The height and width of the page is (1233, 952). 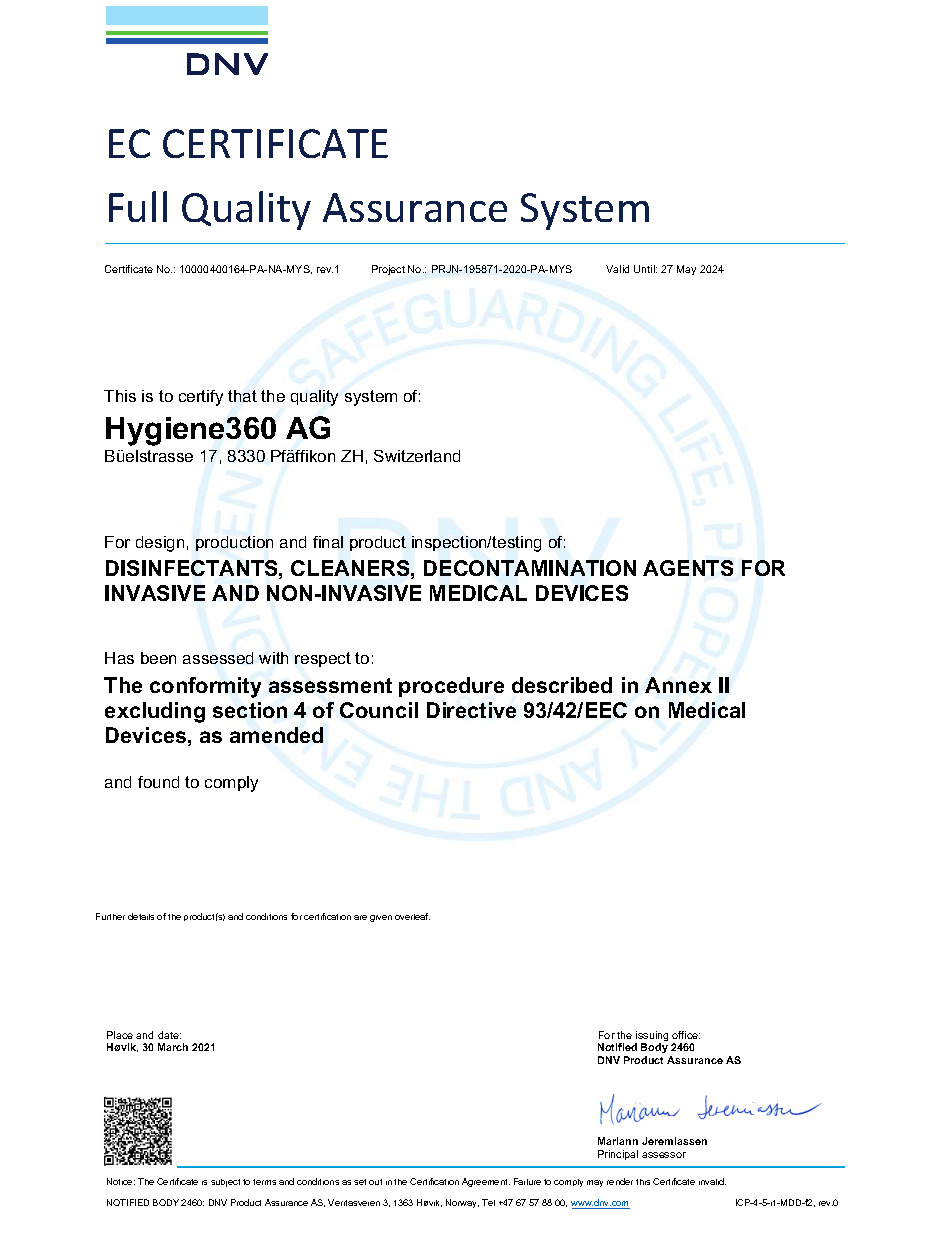 I want to click on details, so click(x=141, y=916).
